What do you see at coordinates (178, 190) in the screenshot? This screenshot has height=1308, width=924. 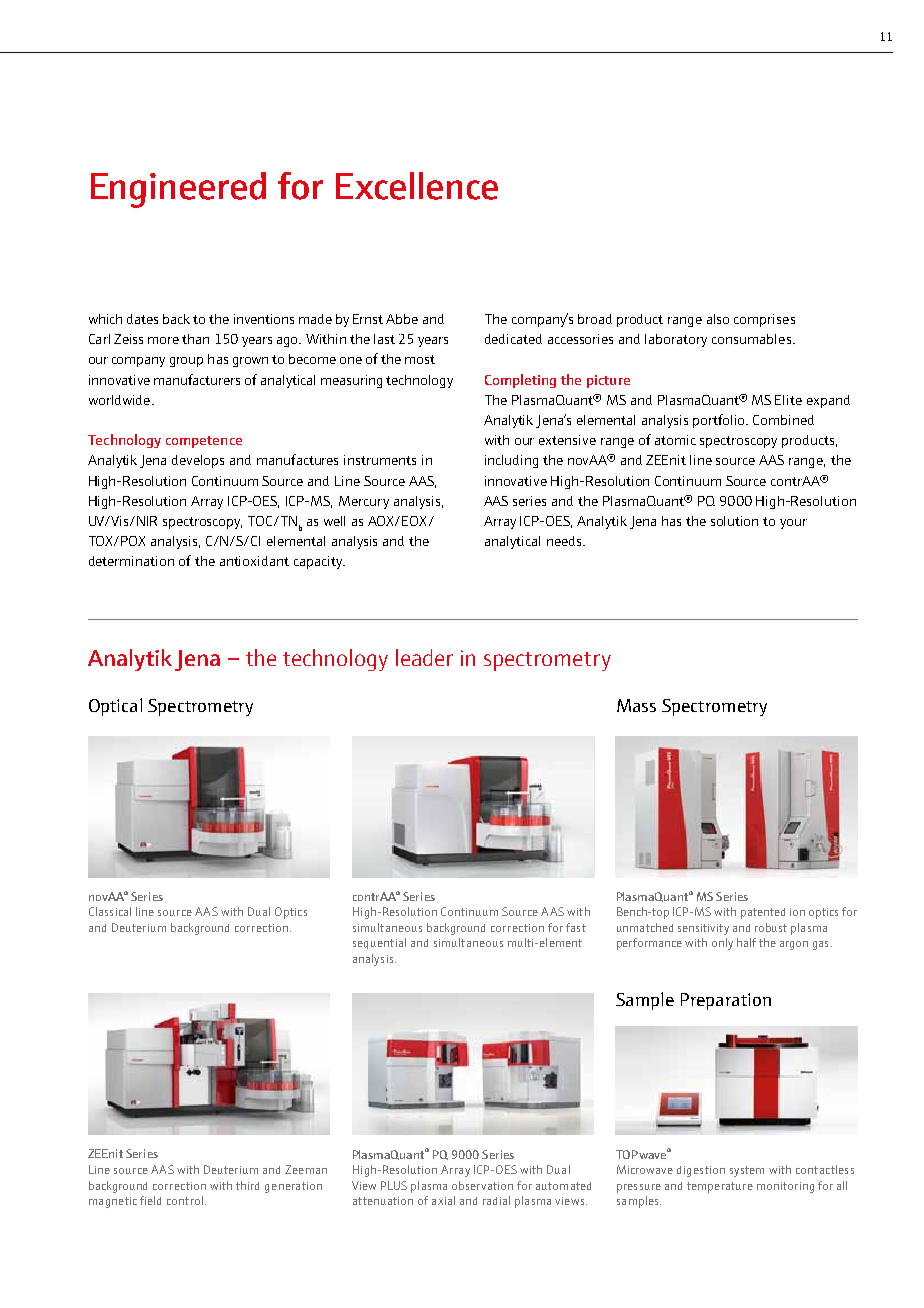 I see `Engineered` at bounding box center [178, 190].
